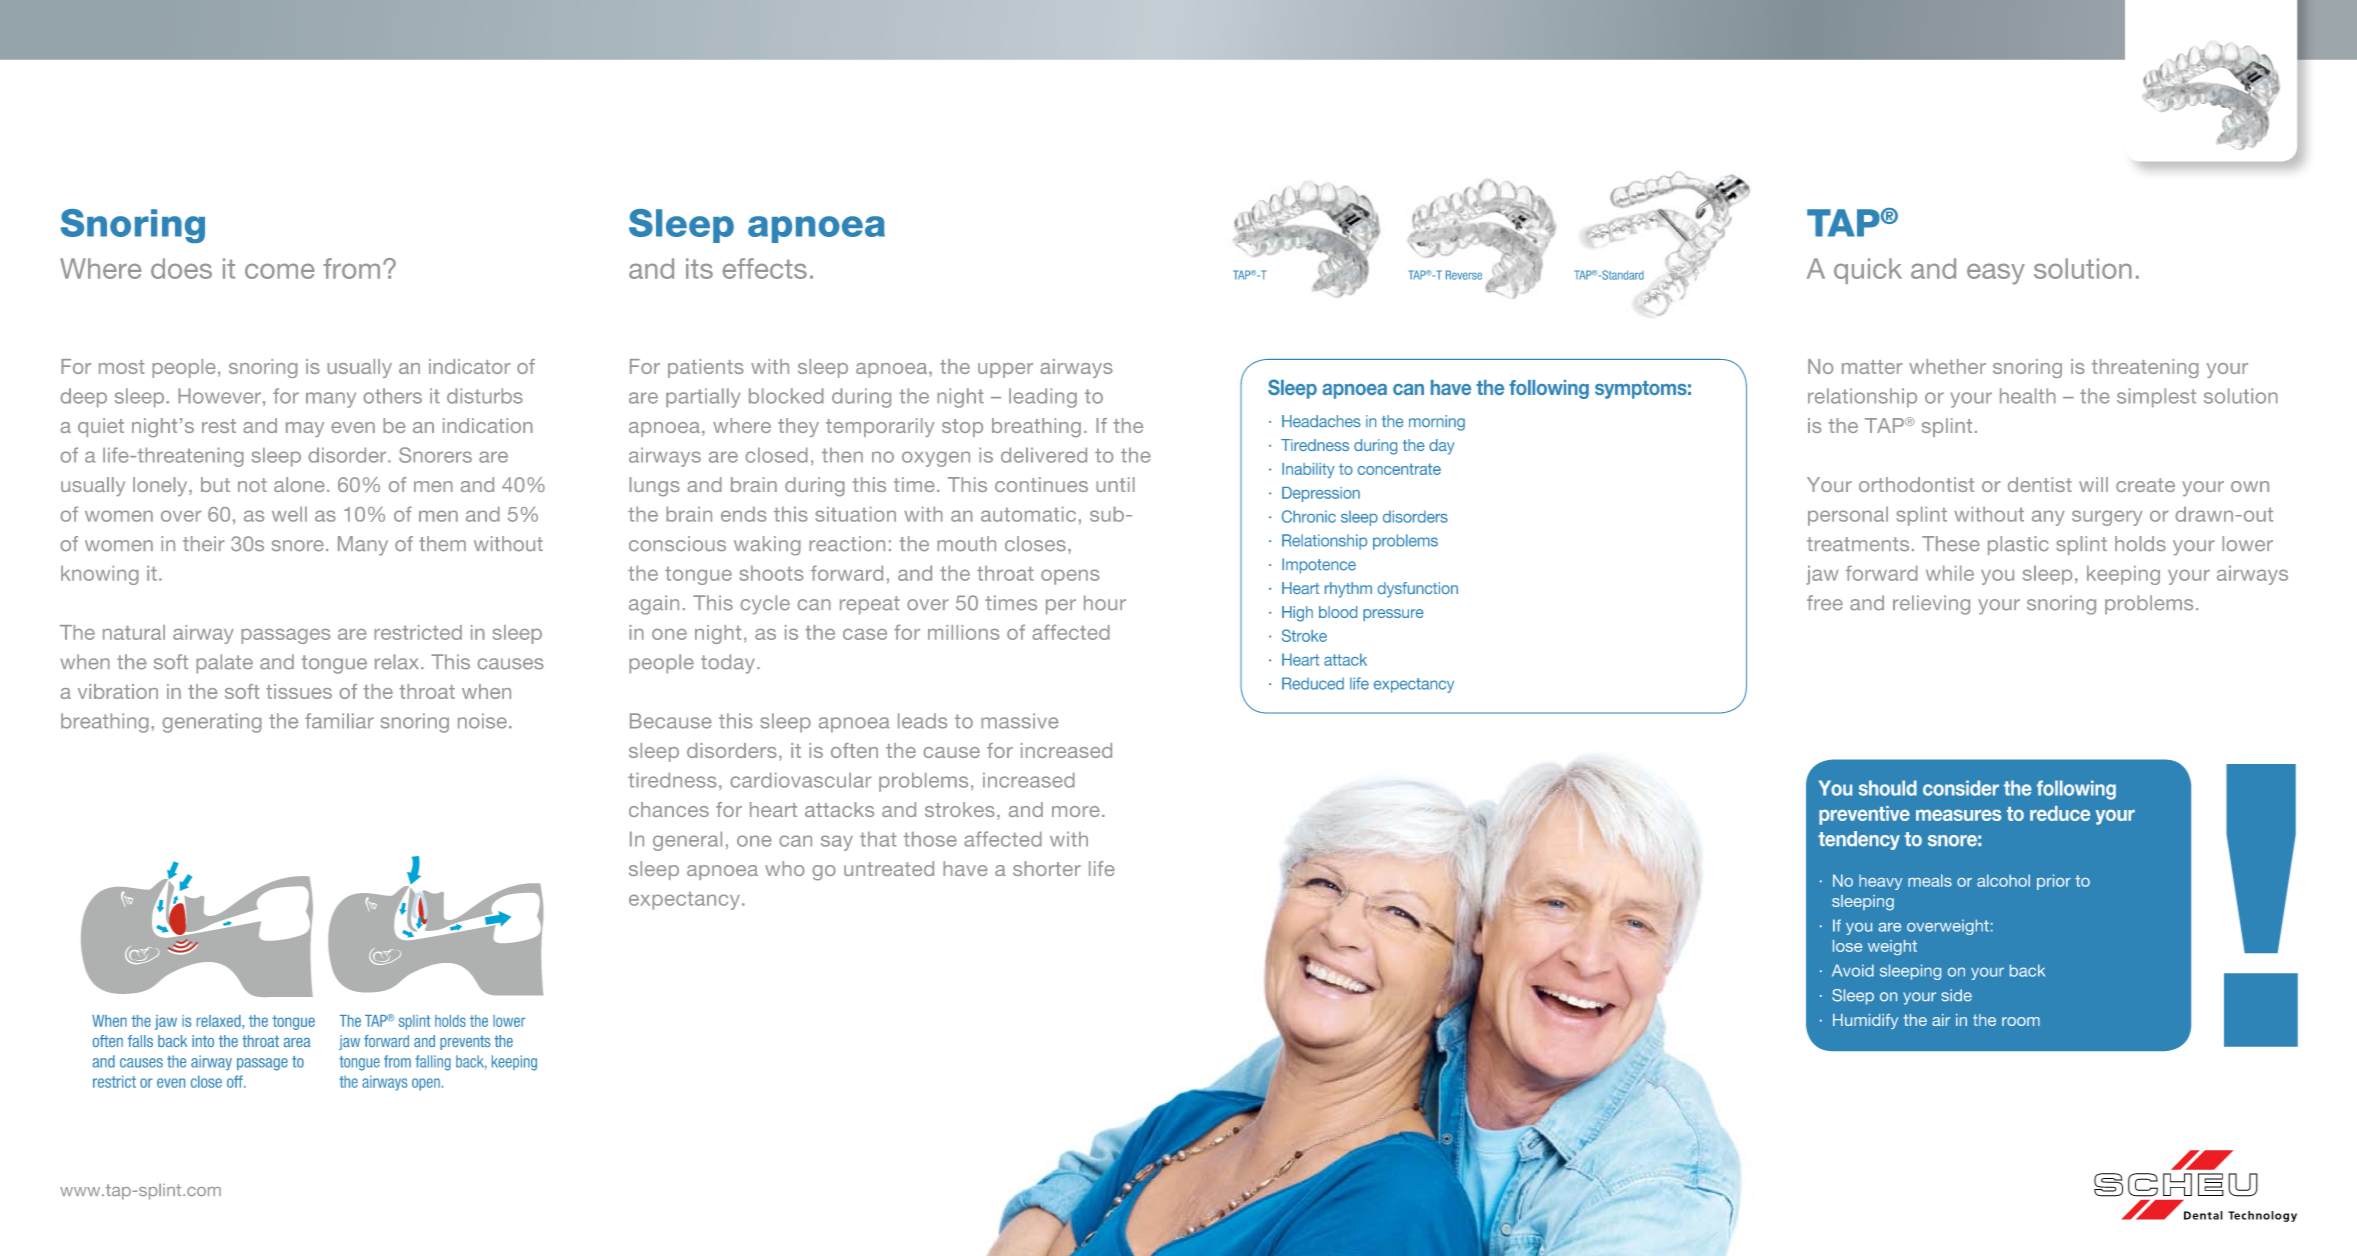 This page has width=2357, height=1256. What do you see at coordinates (1319, 566) in the page?
I see `Impotence` at bounding box center [1319, 566].
